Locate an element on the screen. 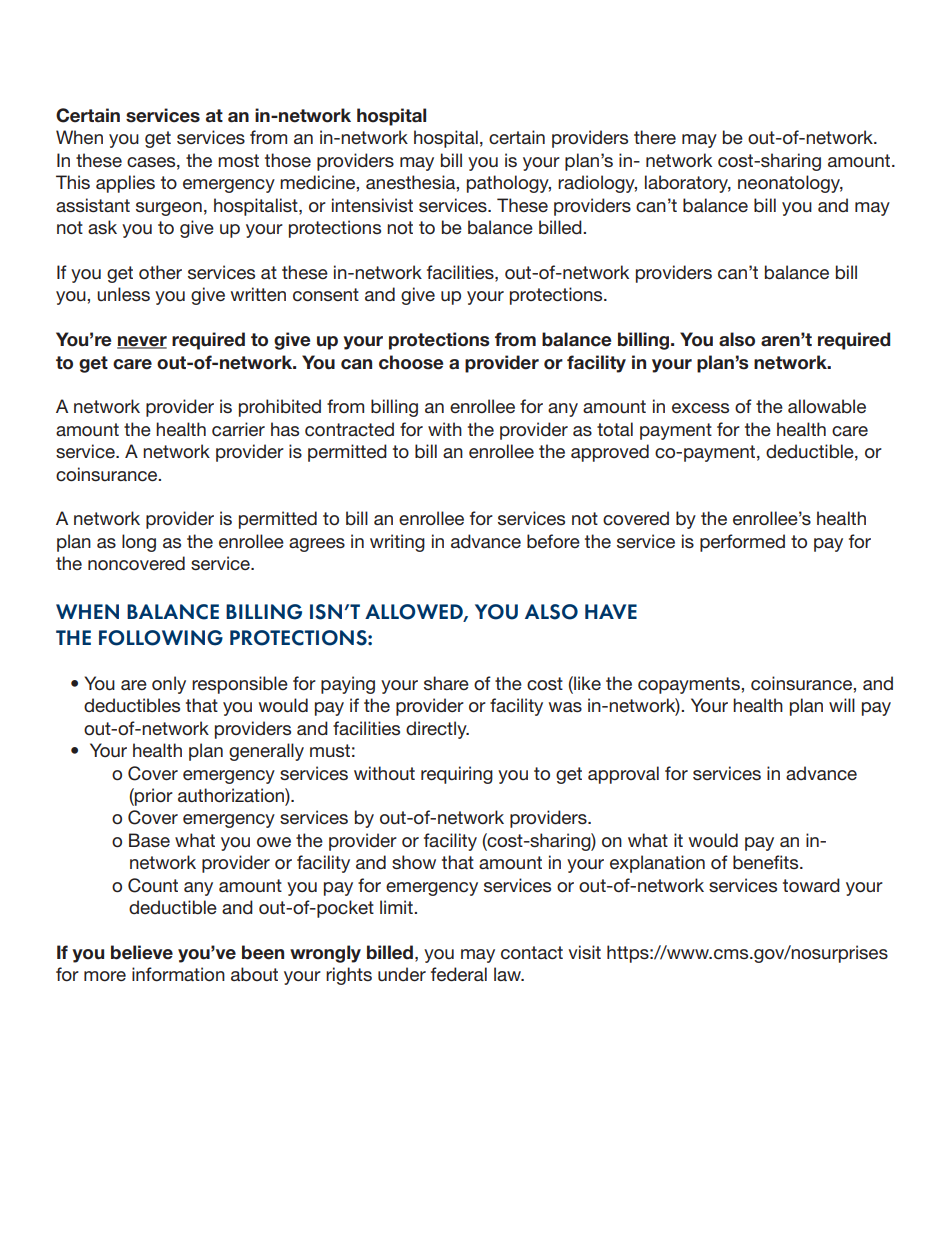 The height and width of the screenshot is (1233, 952). contracted is located at coordinates (349, 429).
